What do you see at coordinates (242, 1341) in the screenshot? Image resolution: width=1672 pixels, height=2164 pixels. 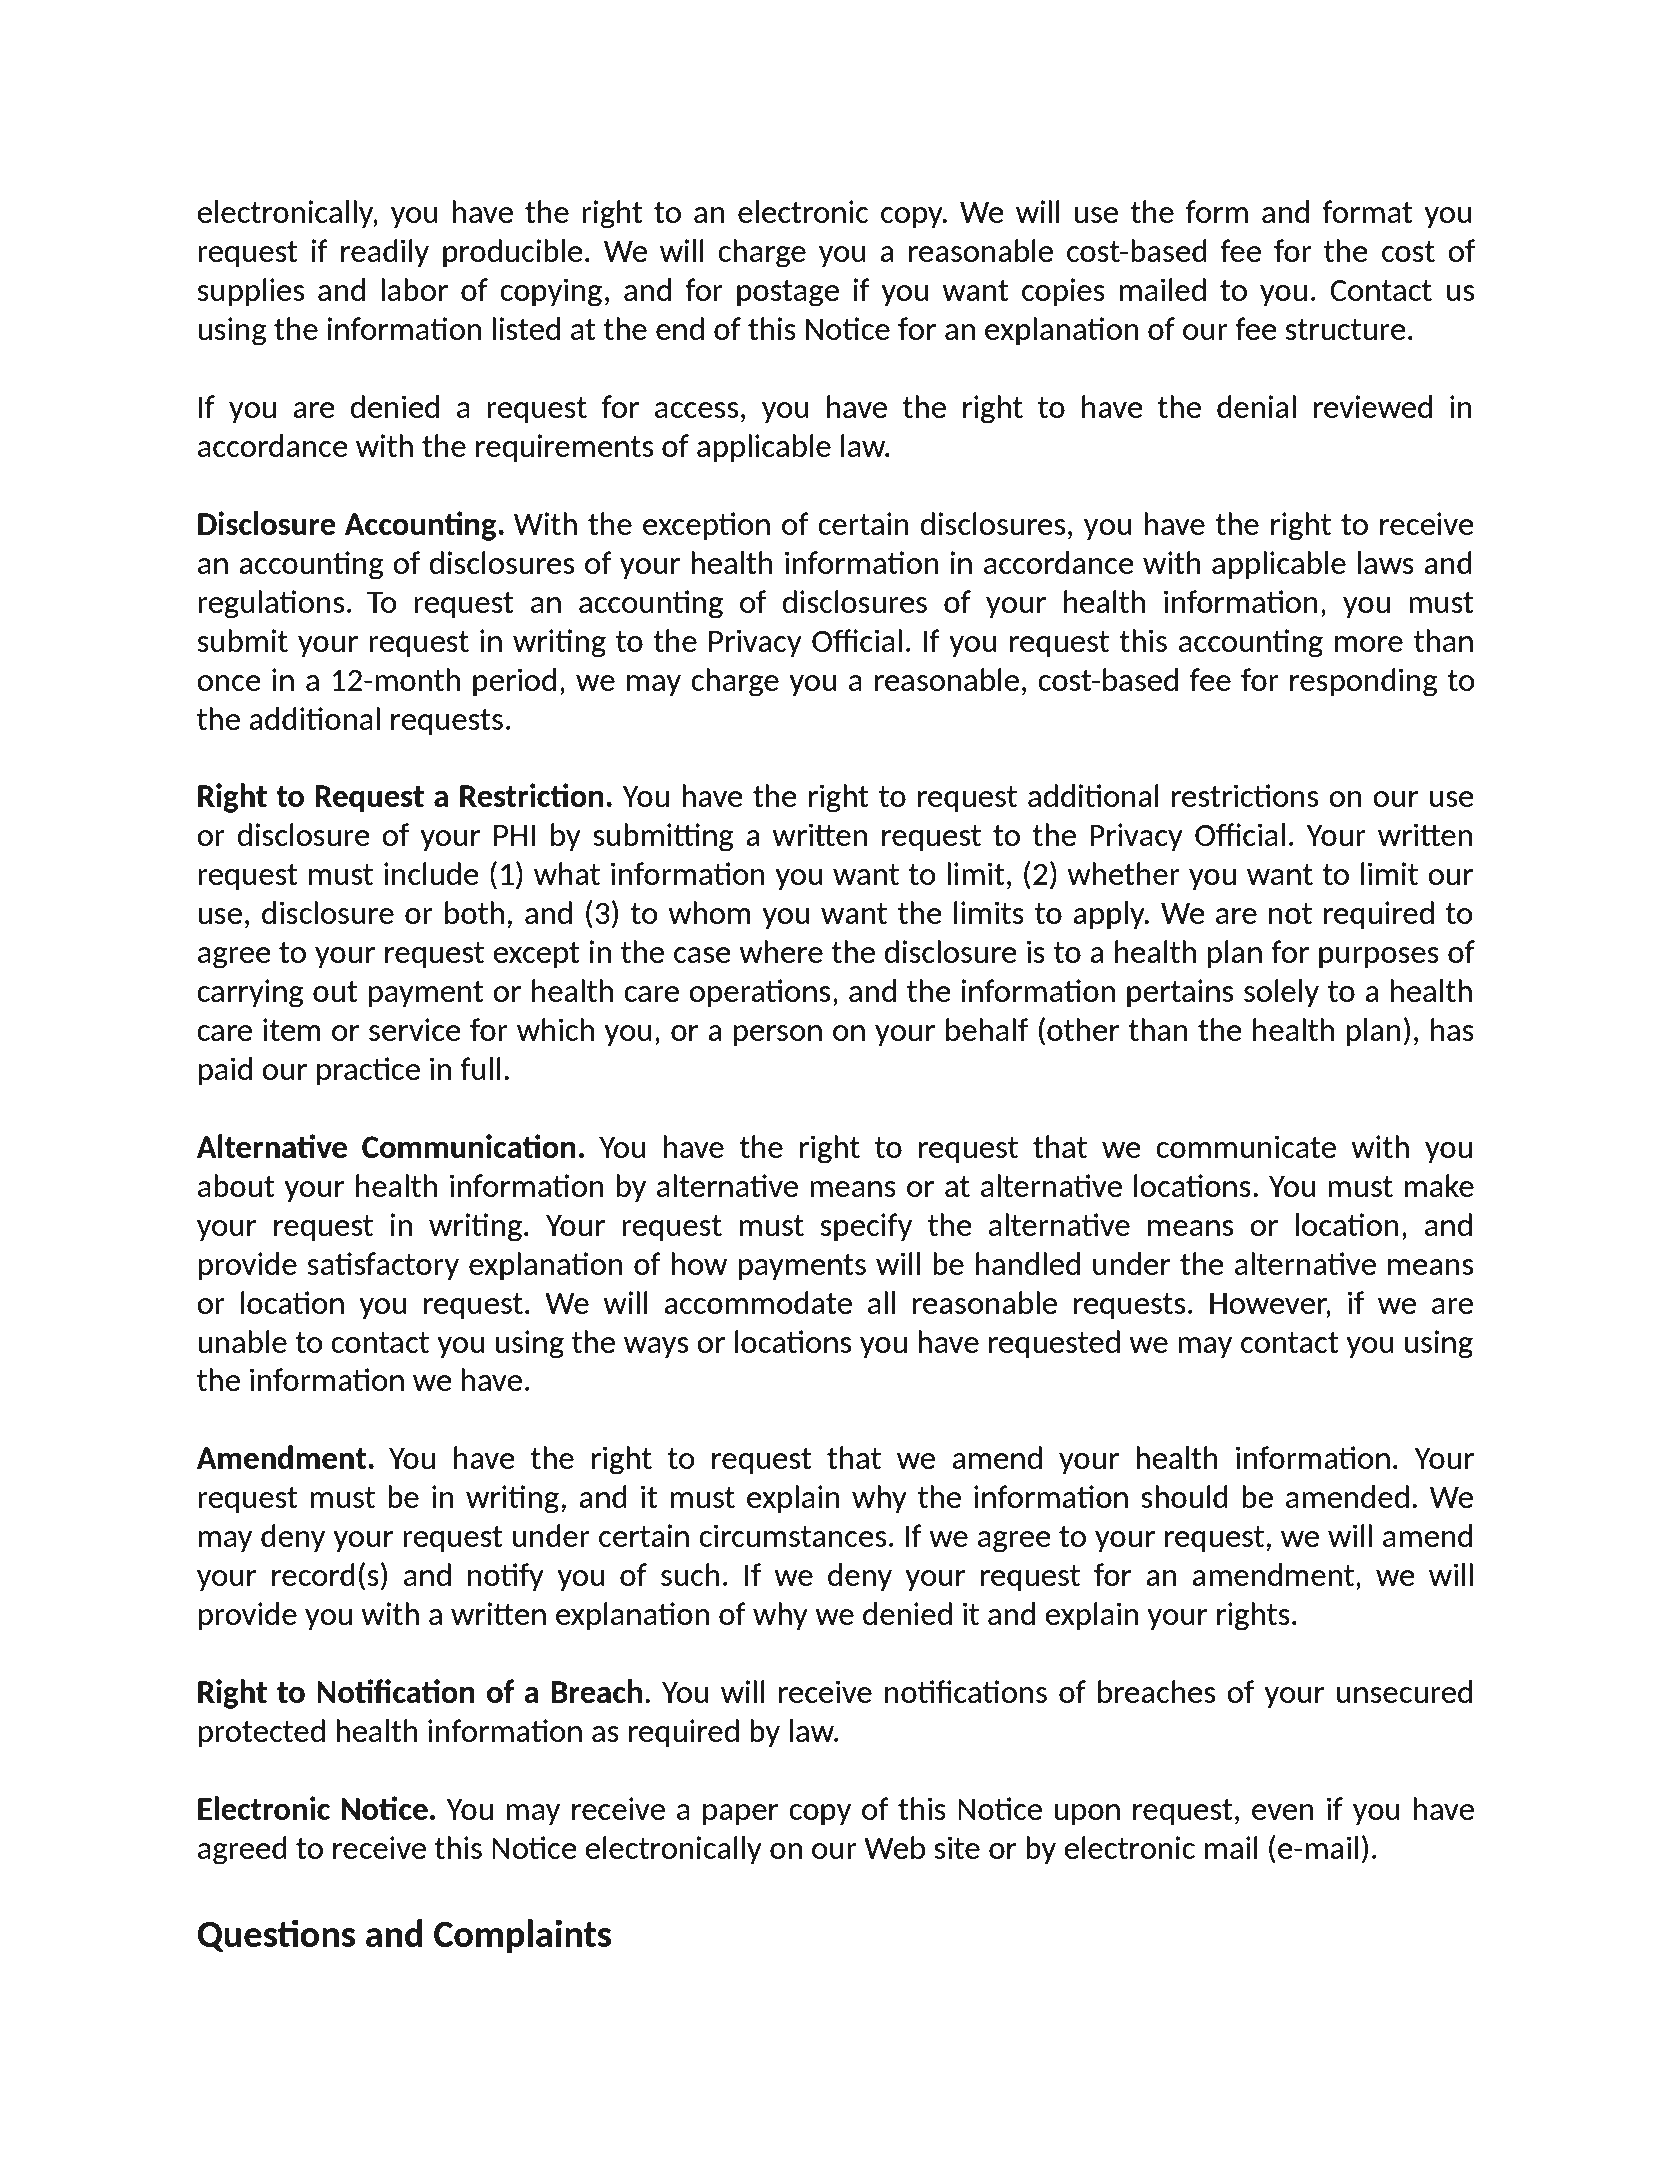 I see `unable` at bounding box center [242, 1341].
